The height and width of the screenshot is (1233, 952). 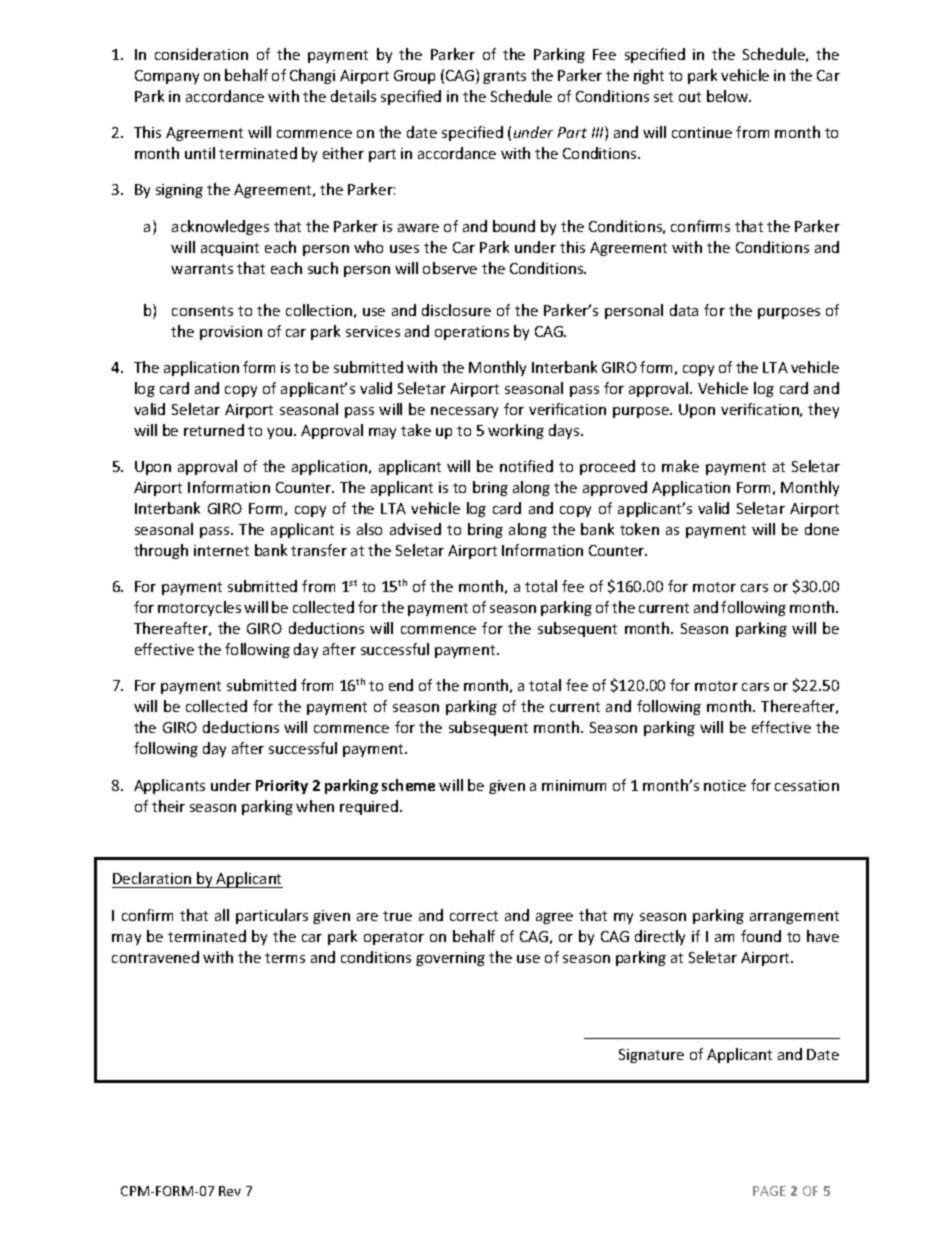 What do you see at coordinates (651, 1056) in the screenshot?
I see `Signature` at bounding box center [651, 1056].
